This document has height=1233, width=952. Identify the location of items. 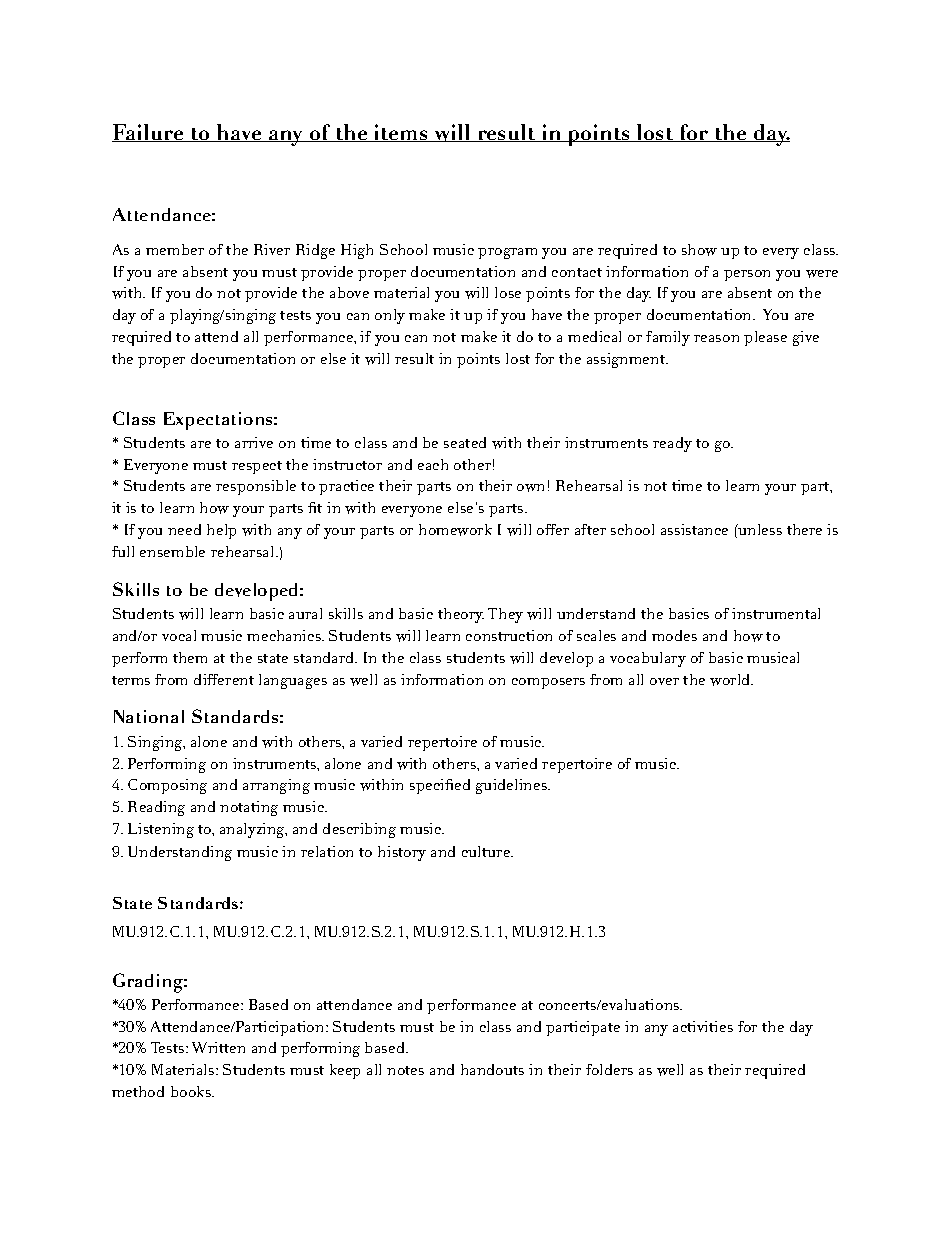
(401, 133).
